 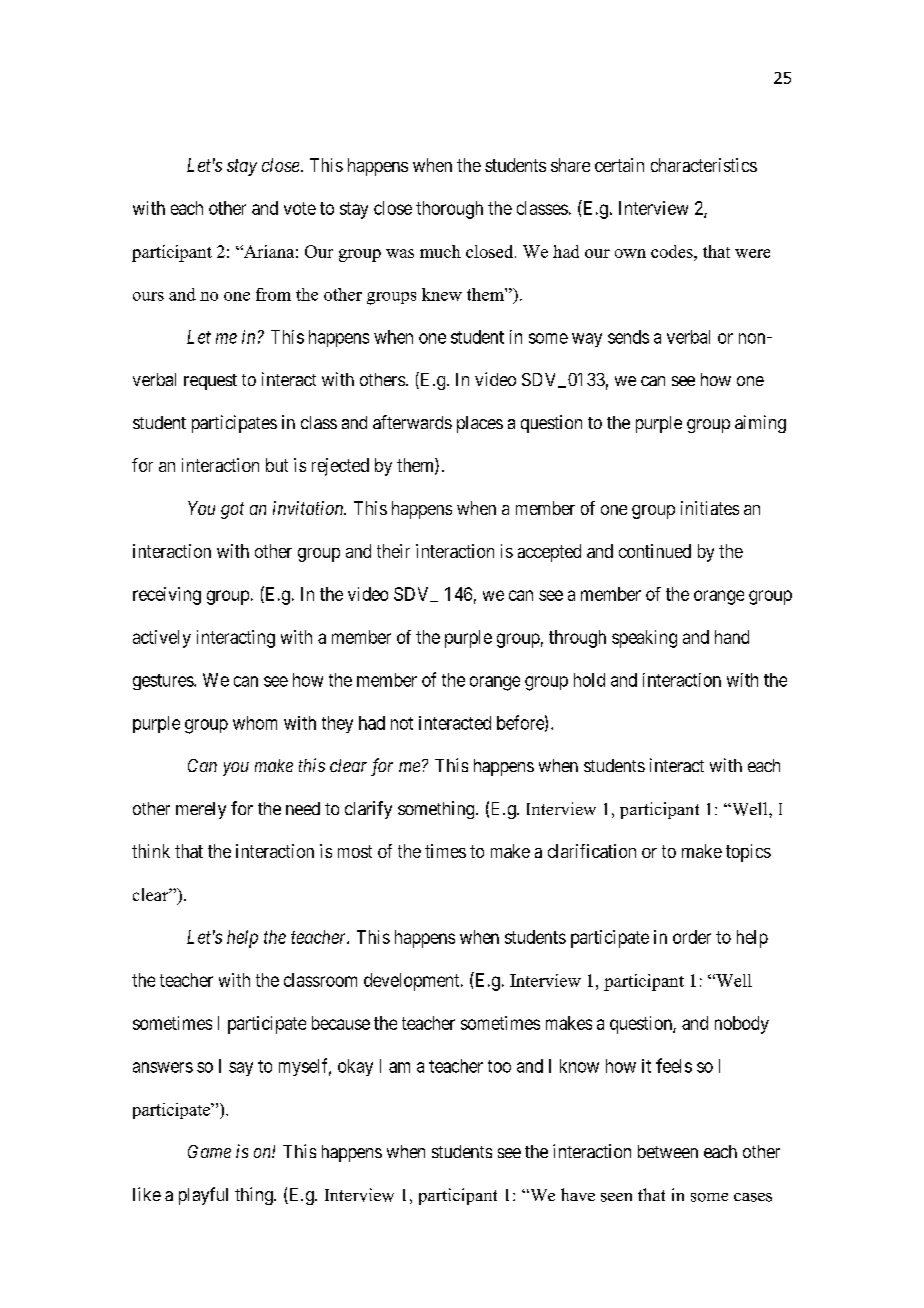 I want to click on too, so click(x=499, y=1066).
